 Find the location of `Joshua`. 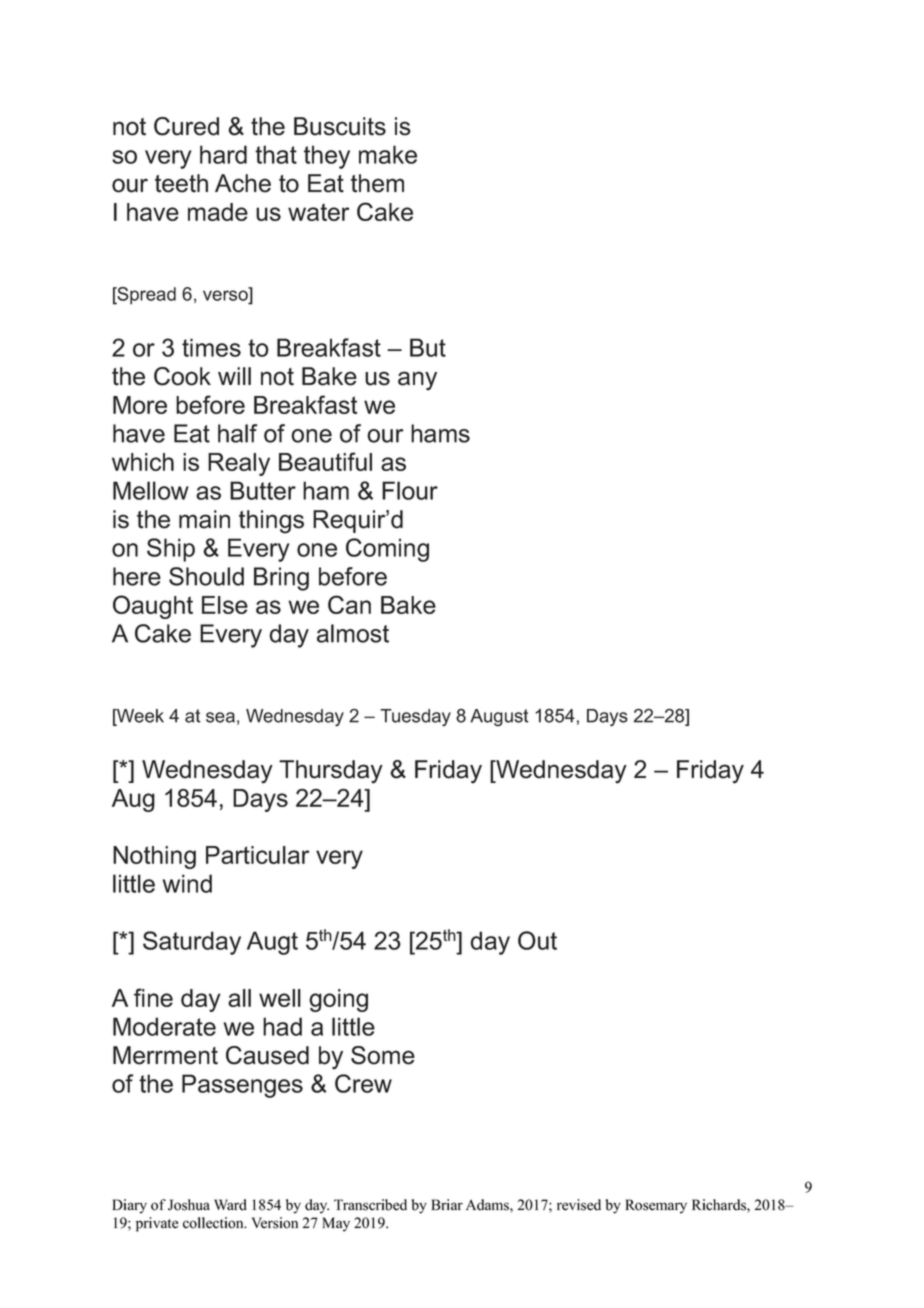

Joshua is located at coordinates (189, 1205).
